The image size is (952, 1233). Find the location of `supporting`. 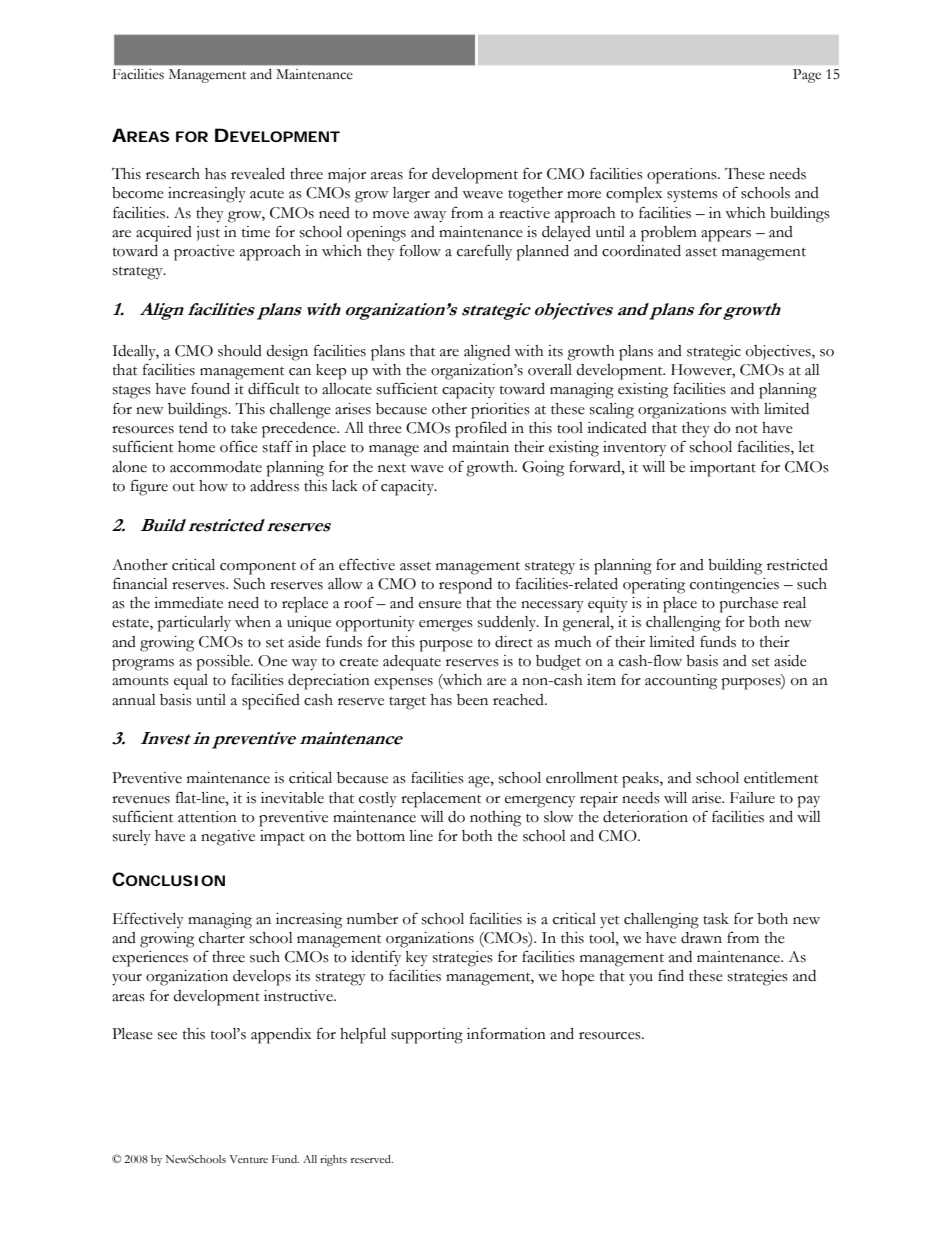

supporting is located at coordinates (427, 1036).
